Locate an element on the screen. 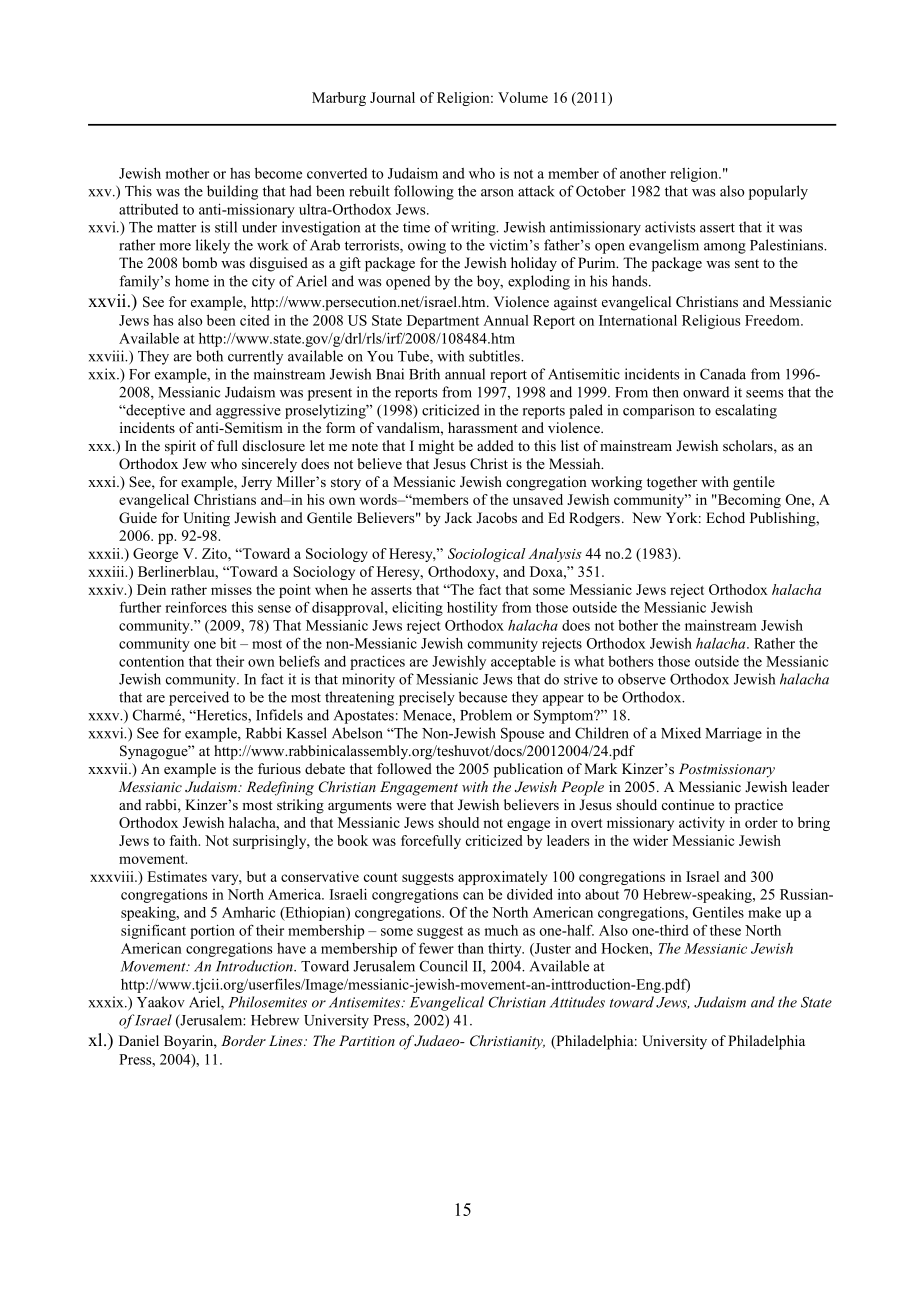  mother is located at coordinates (187, 173).
